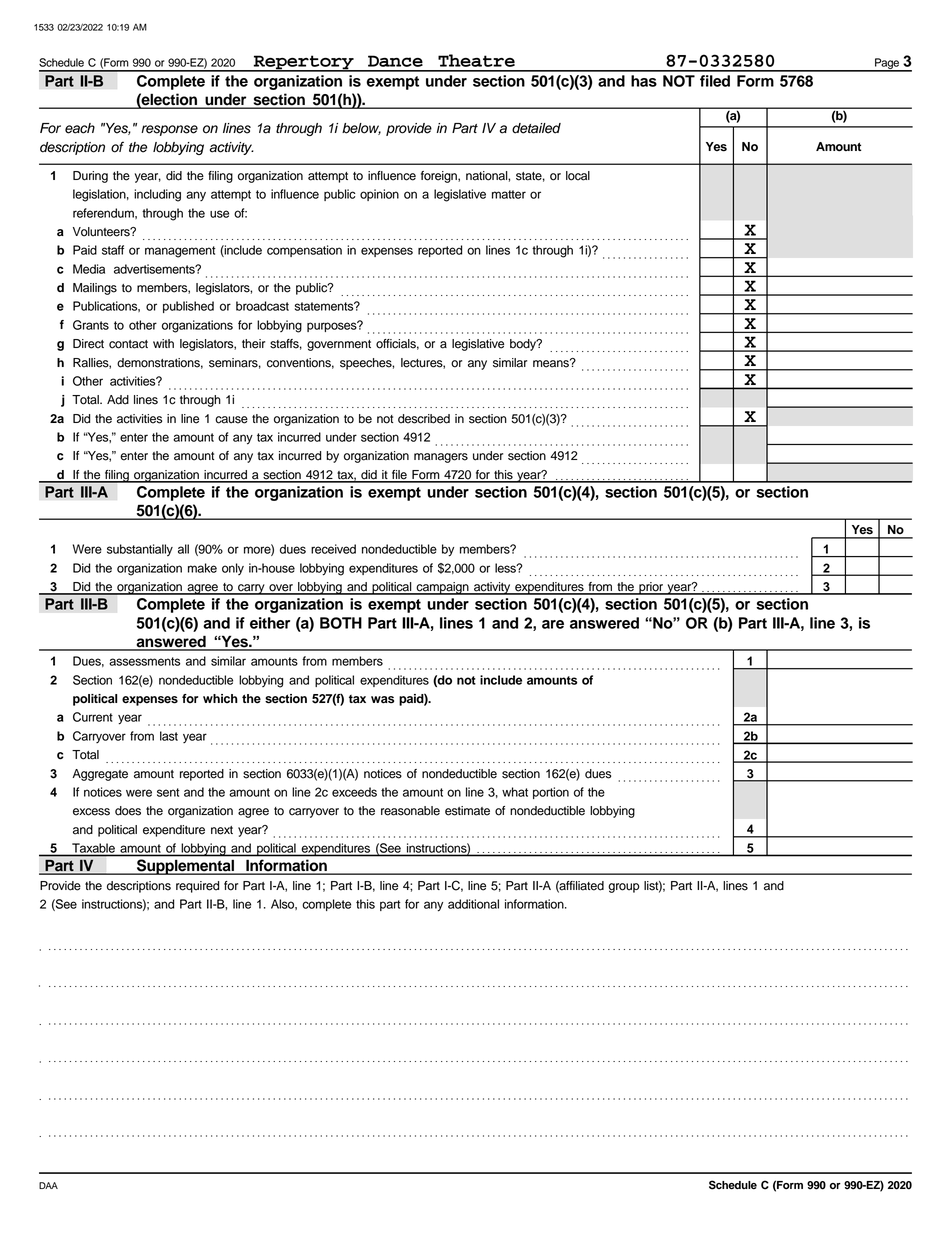 The width and height of the image is (952, 1233). Describe the element at coordinates (467, 811) in the image. I see `estimate` at that location.
